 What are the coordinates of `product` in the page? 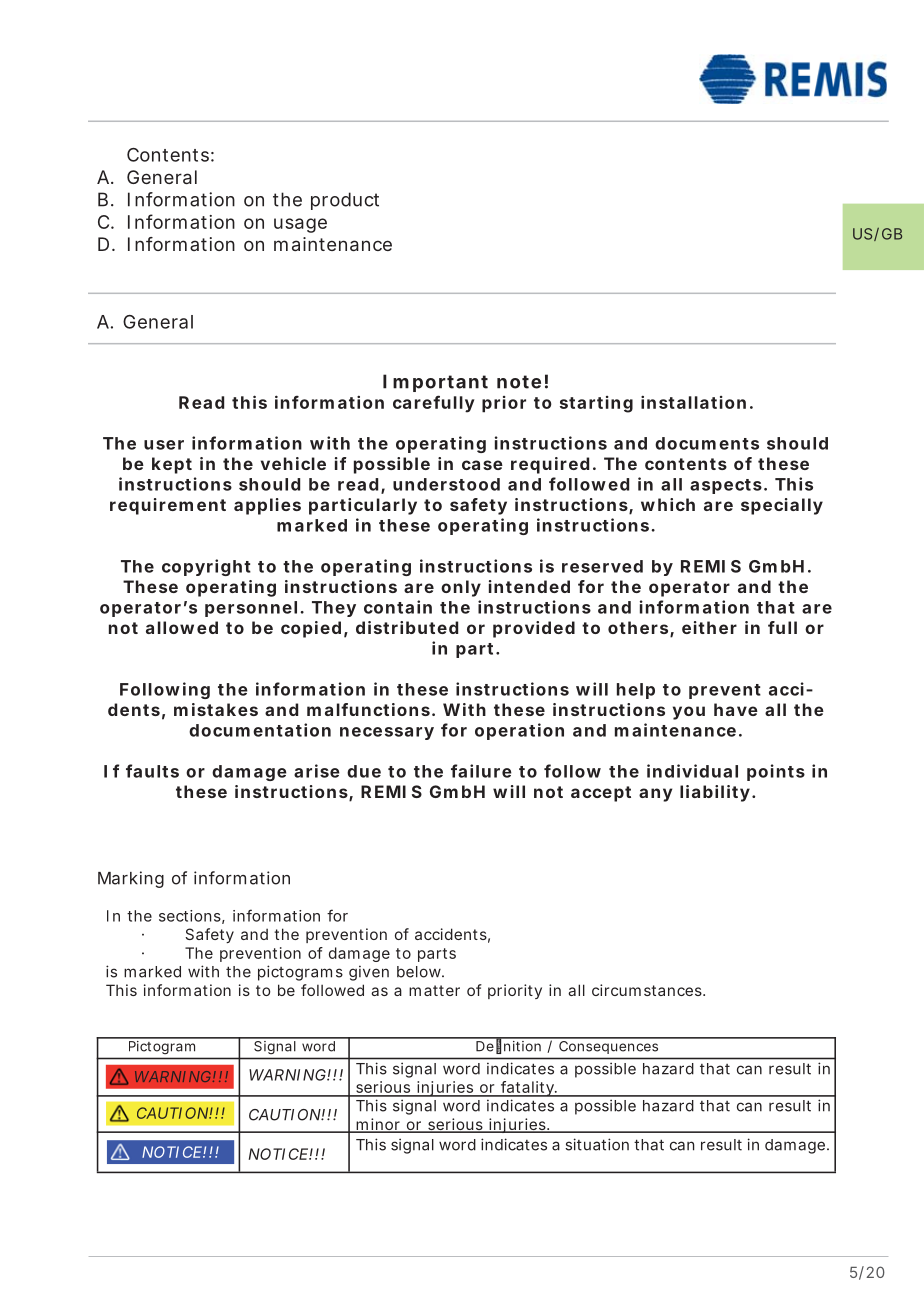 It's located at (345, 201).
